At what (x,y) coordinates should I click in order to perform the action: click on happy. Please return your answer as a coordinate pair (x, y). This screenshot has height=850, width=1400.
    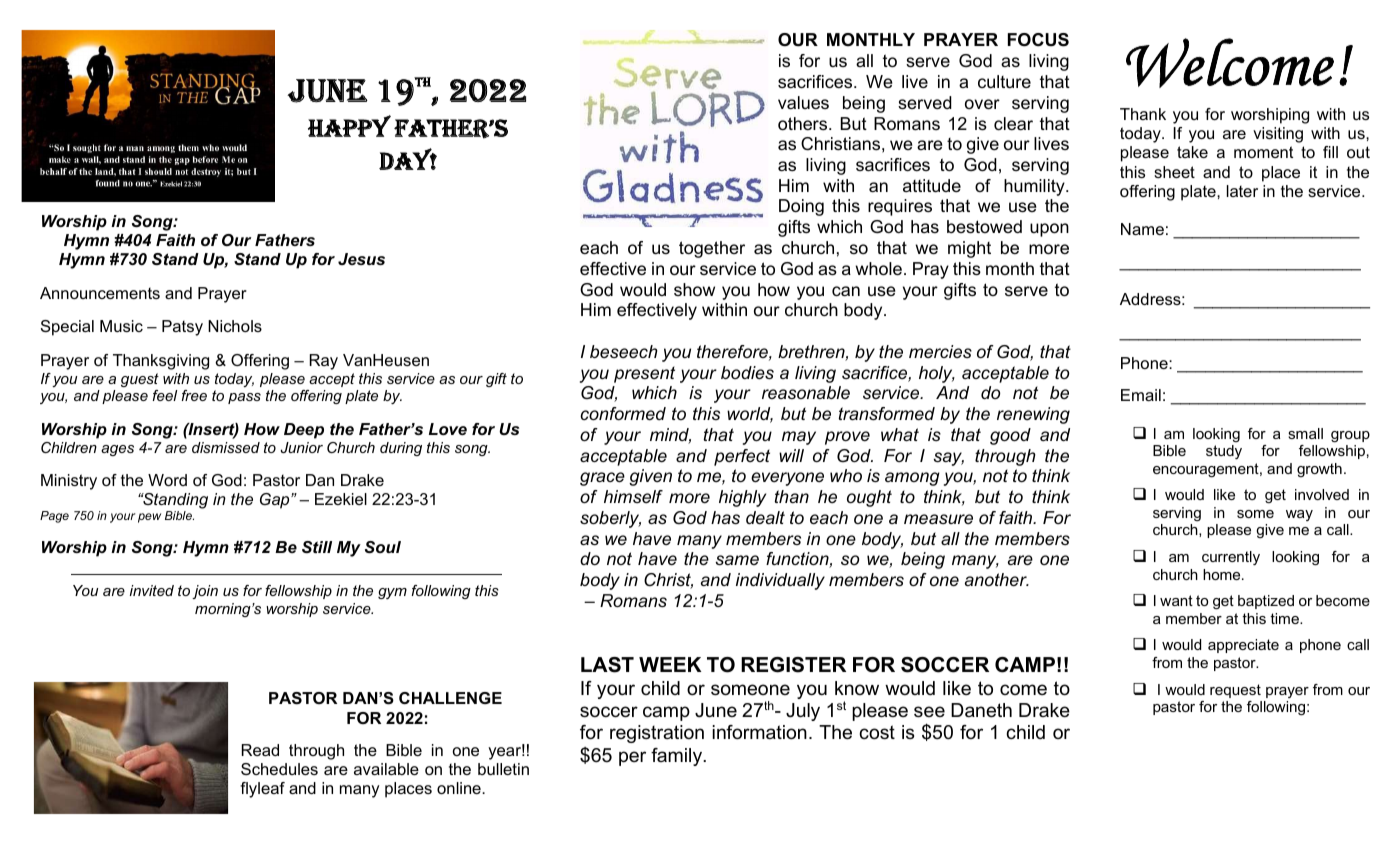
    Looking at the image, I should click on (349, 126).
